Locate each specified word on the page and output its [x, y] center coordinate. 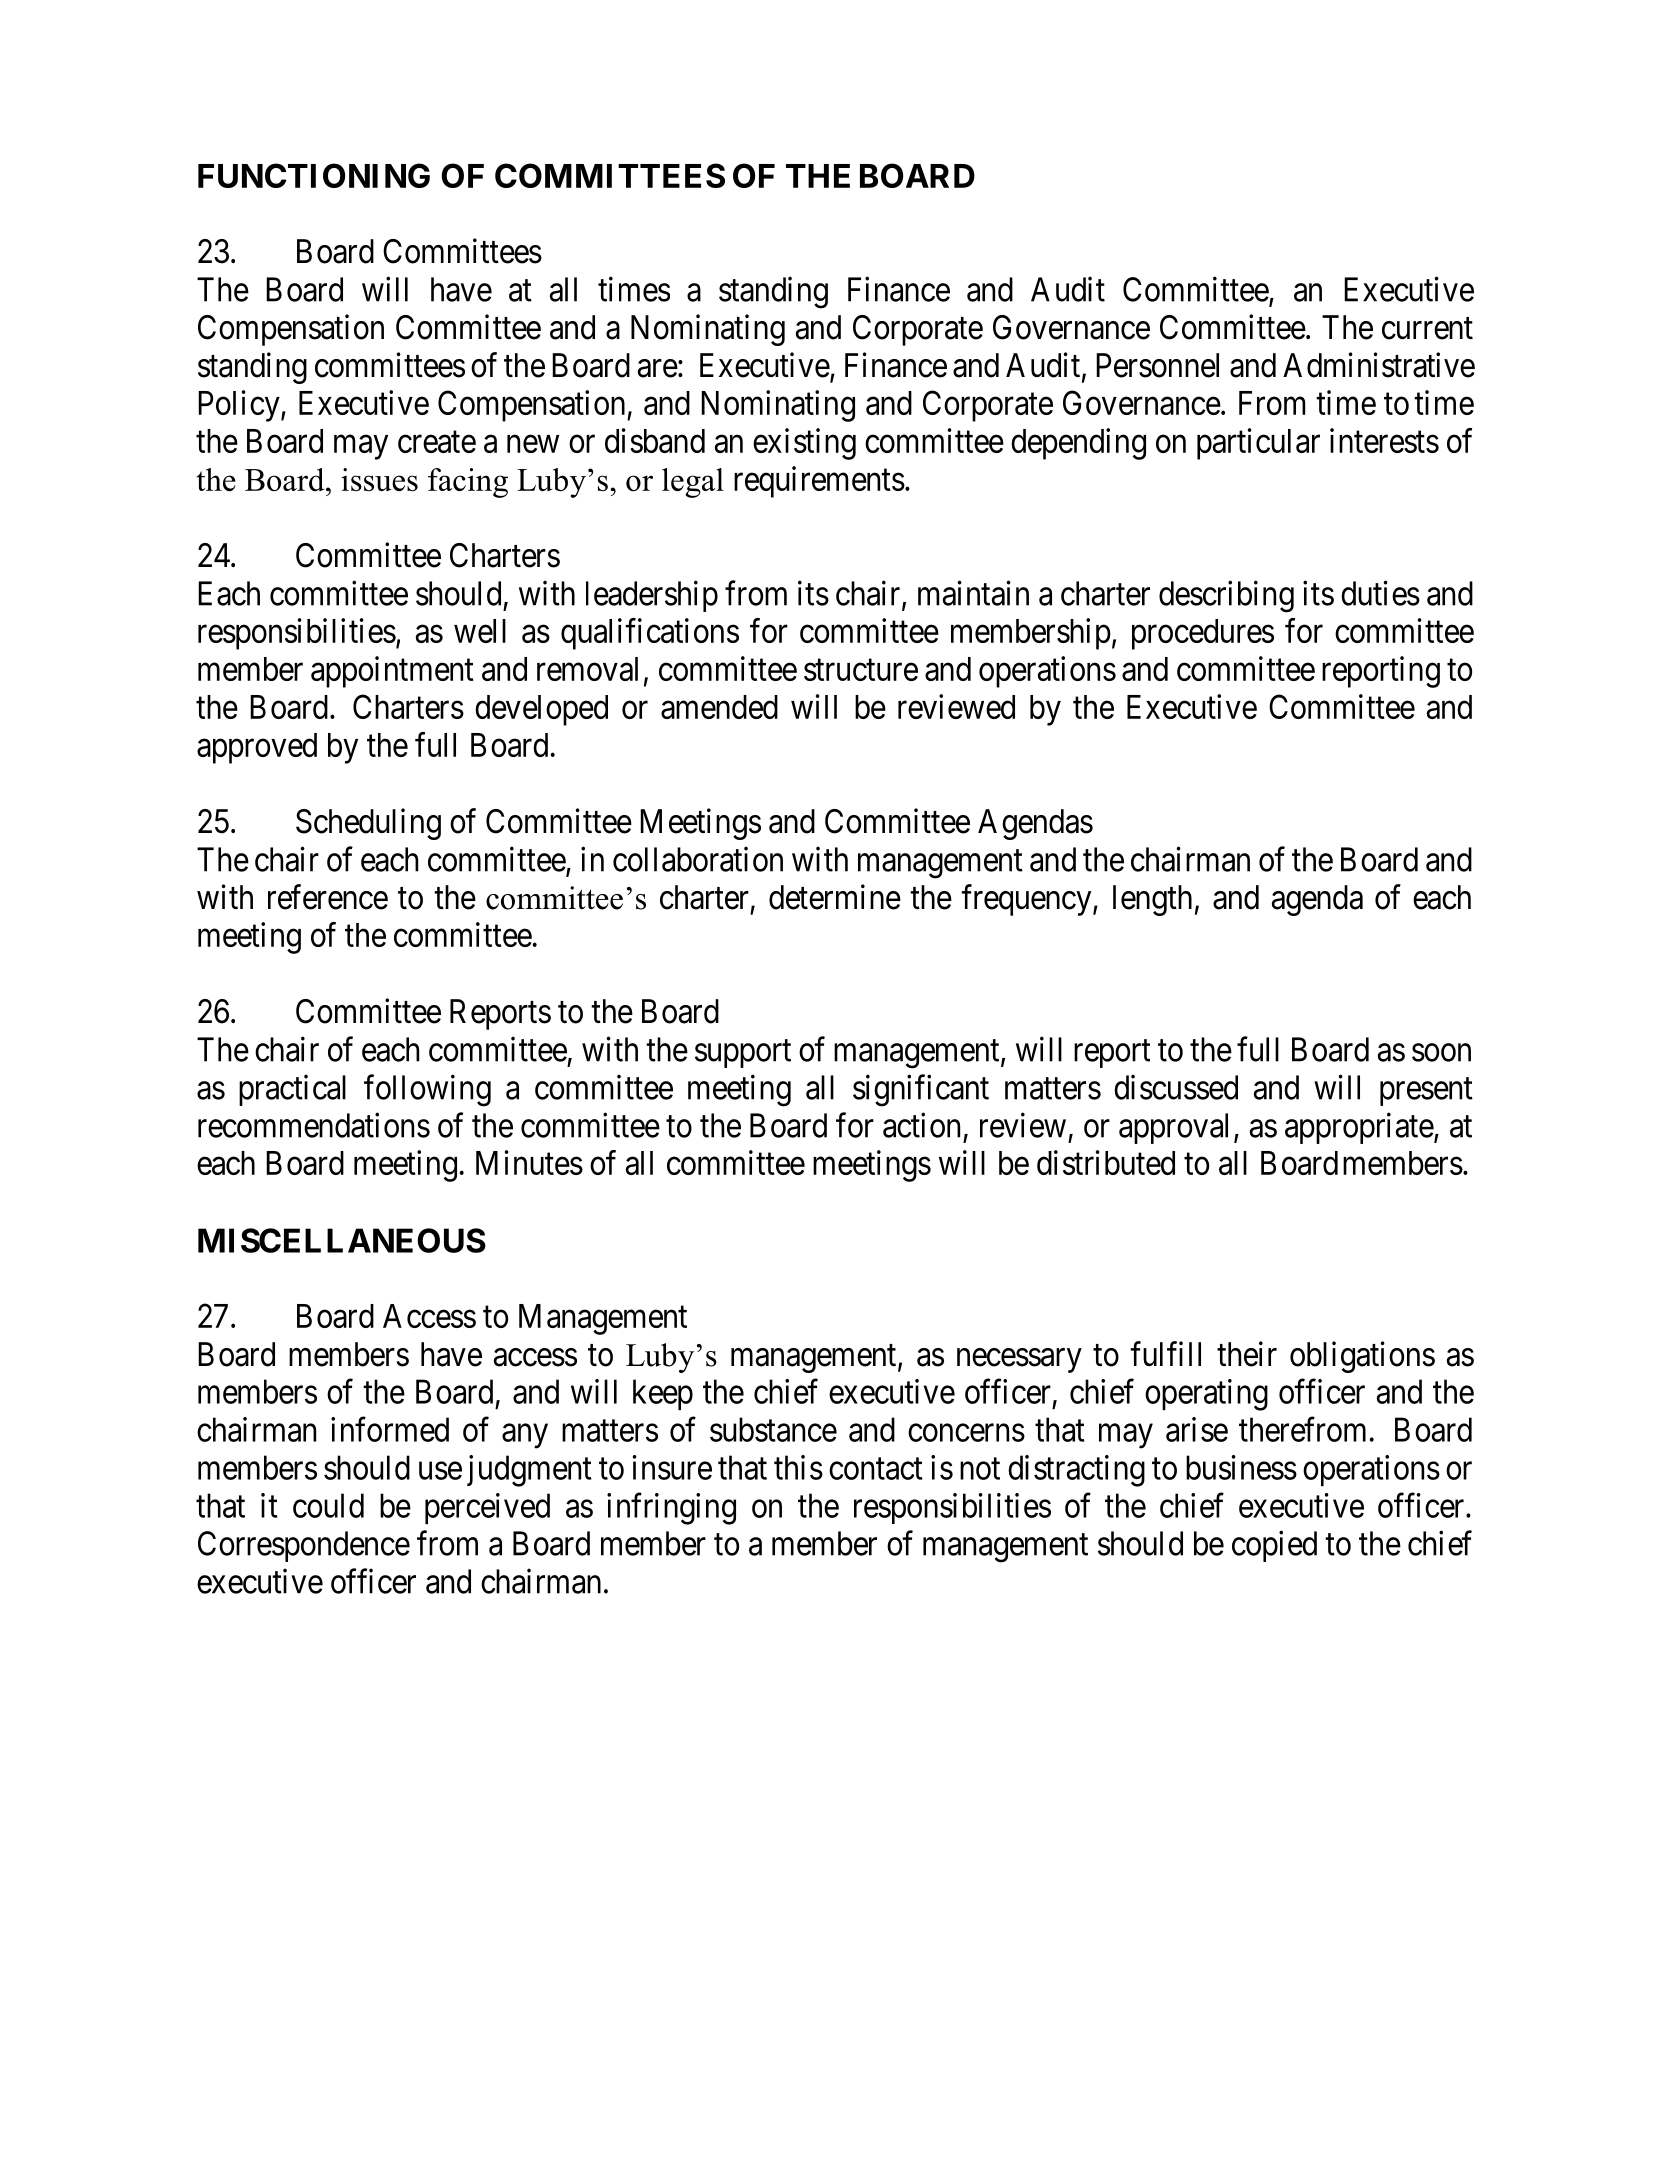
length [1152, 900]
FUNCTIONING [314, 175]
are [658, 368]
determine [835, 897]
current [1427, 329]
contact [876, 1469]
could [328, 1505]
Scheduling [368, 824]
